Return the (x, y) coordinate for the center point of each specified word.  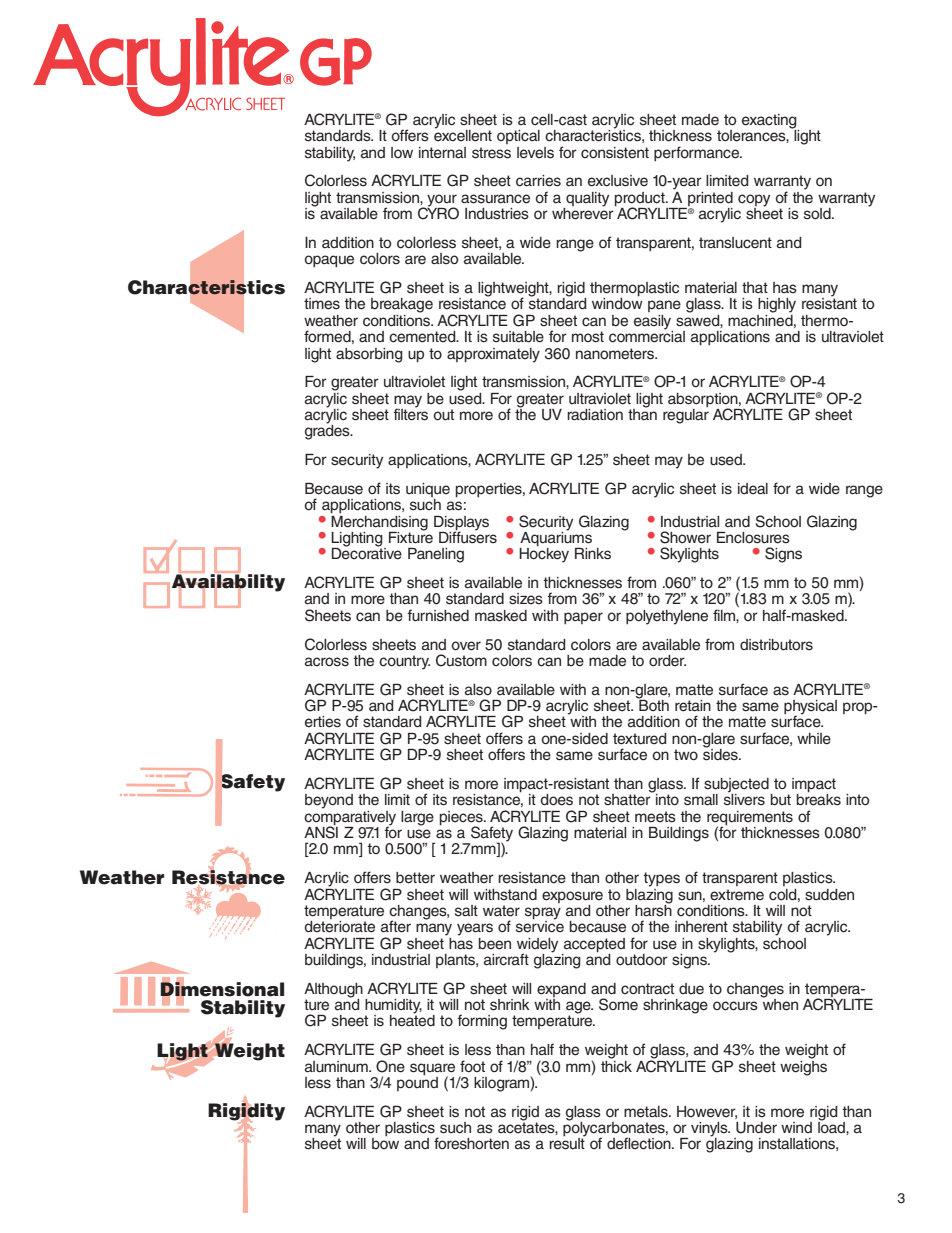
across (327, 662)
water (501, 911)
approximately (493, 355)
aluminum (337, 1067)
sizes (526, 599)
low (402, 152)
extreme (737, 895)
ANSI (321, 831)
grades (328, 431)
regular (686, 415)
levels (535, 153)
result (567, 1143)
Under (756, 1128)
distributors (776, 645)
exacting (770, 122)
